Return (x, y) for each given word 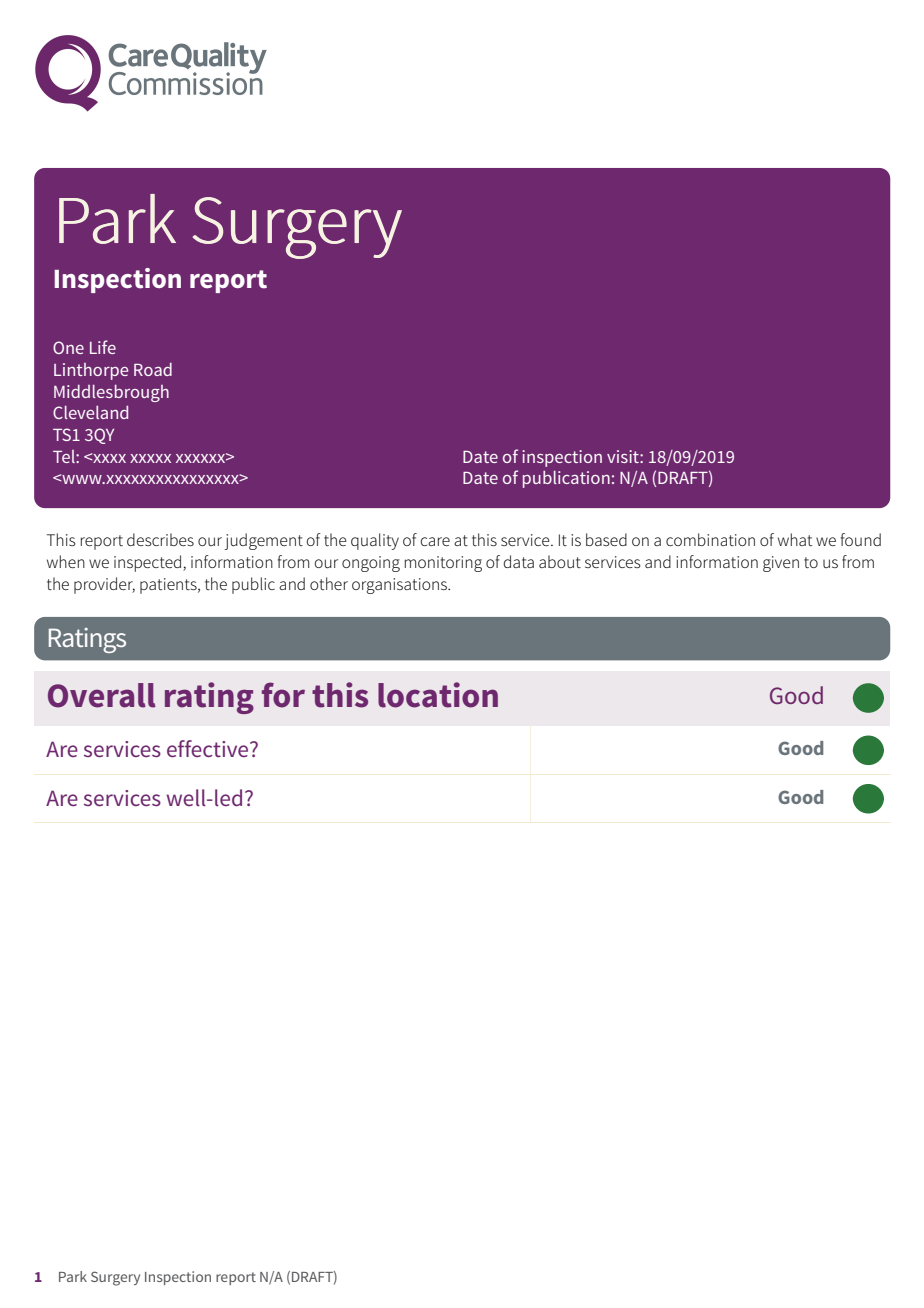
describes (160, 539)
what (795, 539)
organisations (400, 586)
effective (209, 748)
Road (153, 369)
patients (169, 586)
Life (103, 347)
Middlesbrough (111, 393)
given (781, 564)
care (435, 541)
